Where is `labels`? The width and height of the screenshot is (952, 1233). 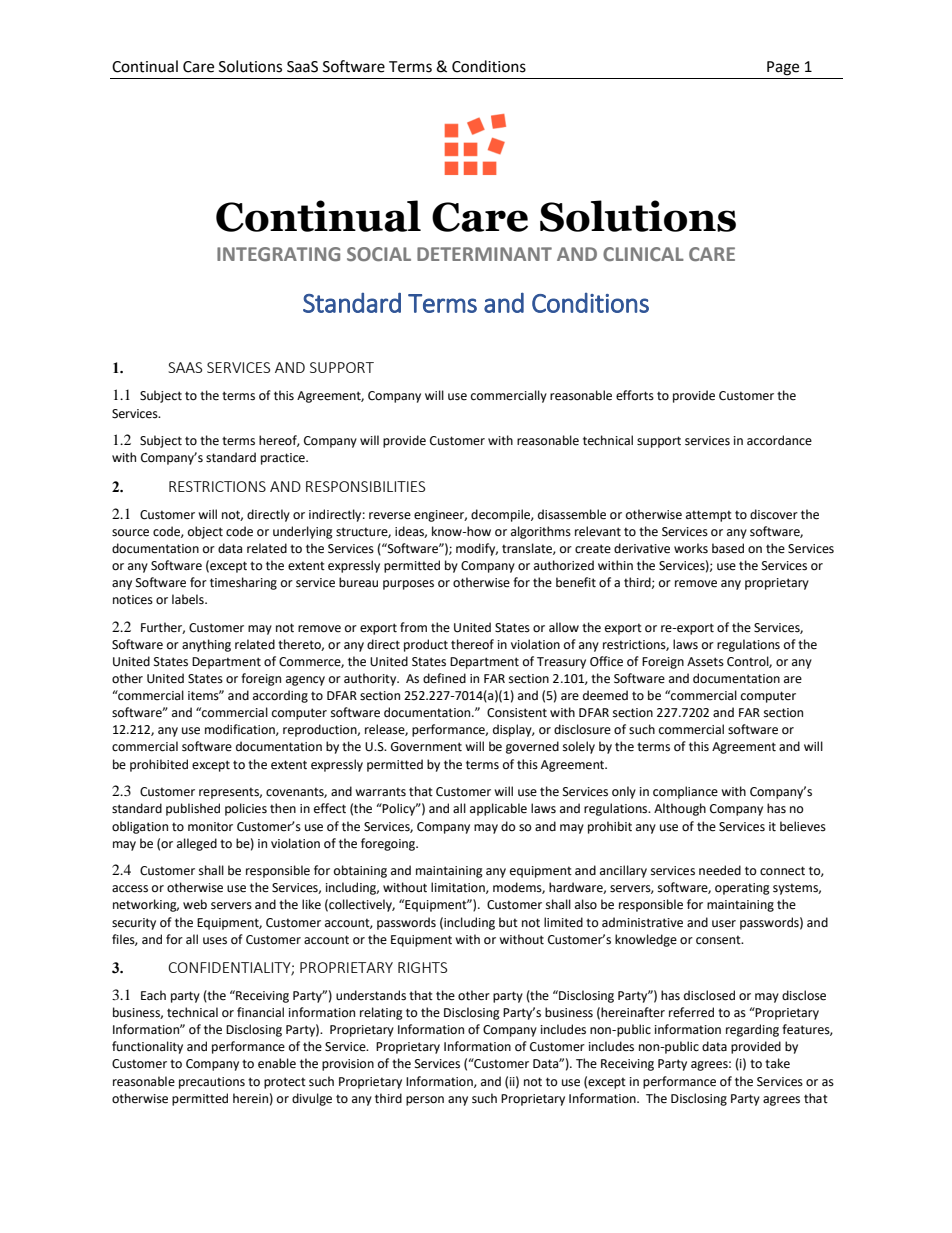 labels is located at coordinates (189, 599).
